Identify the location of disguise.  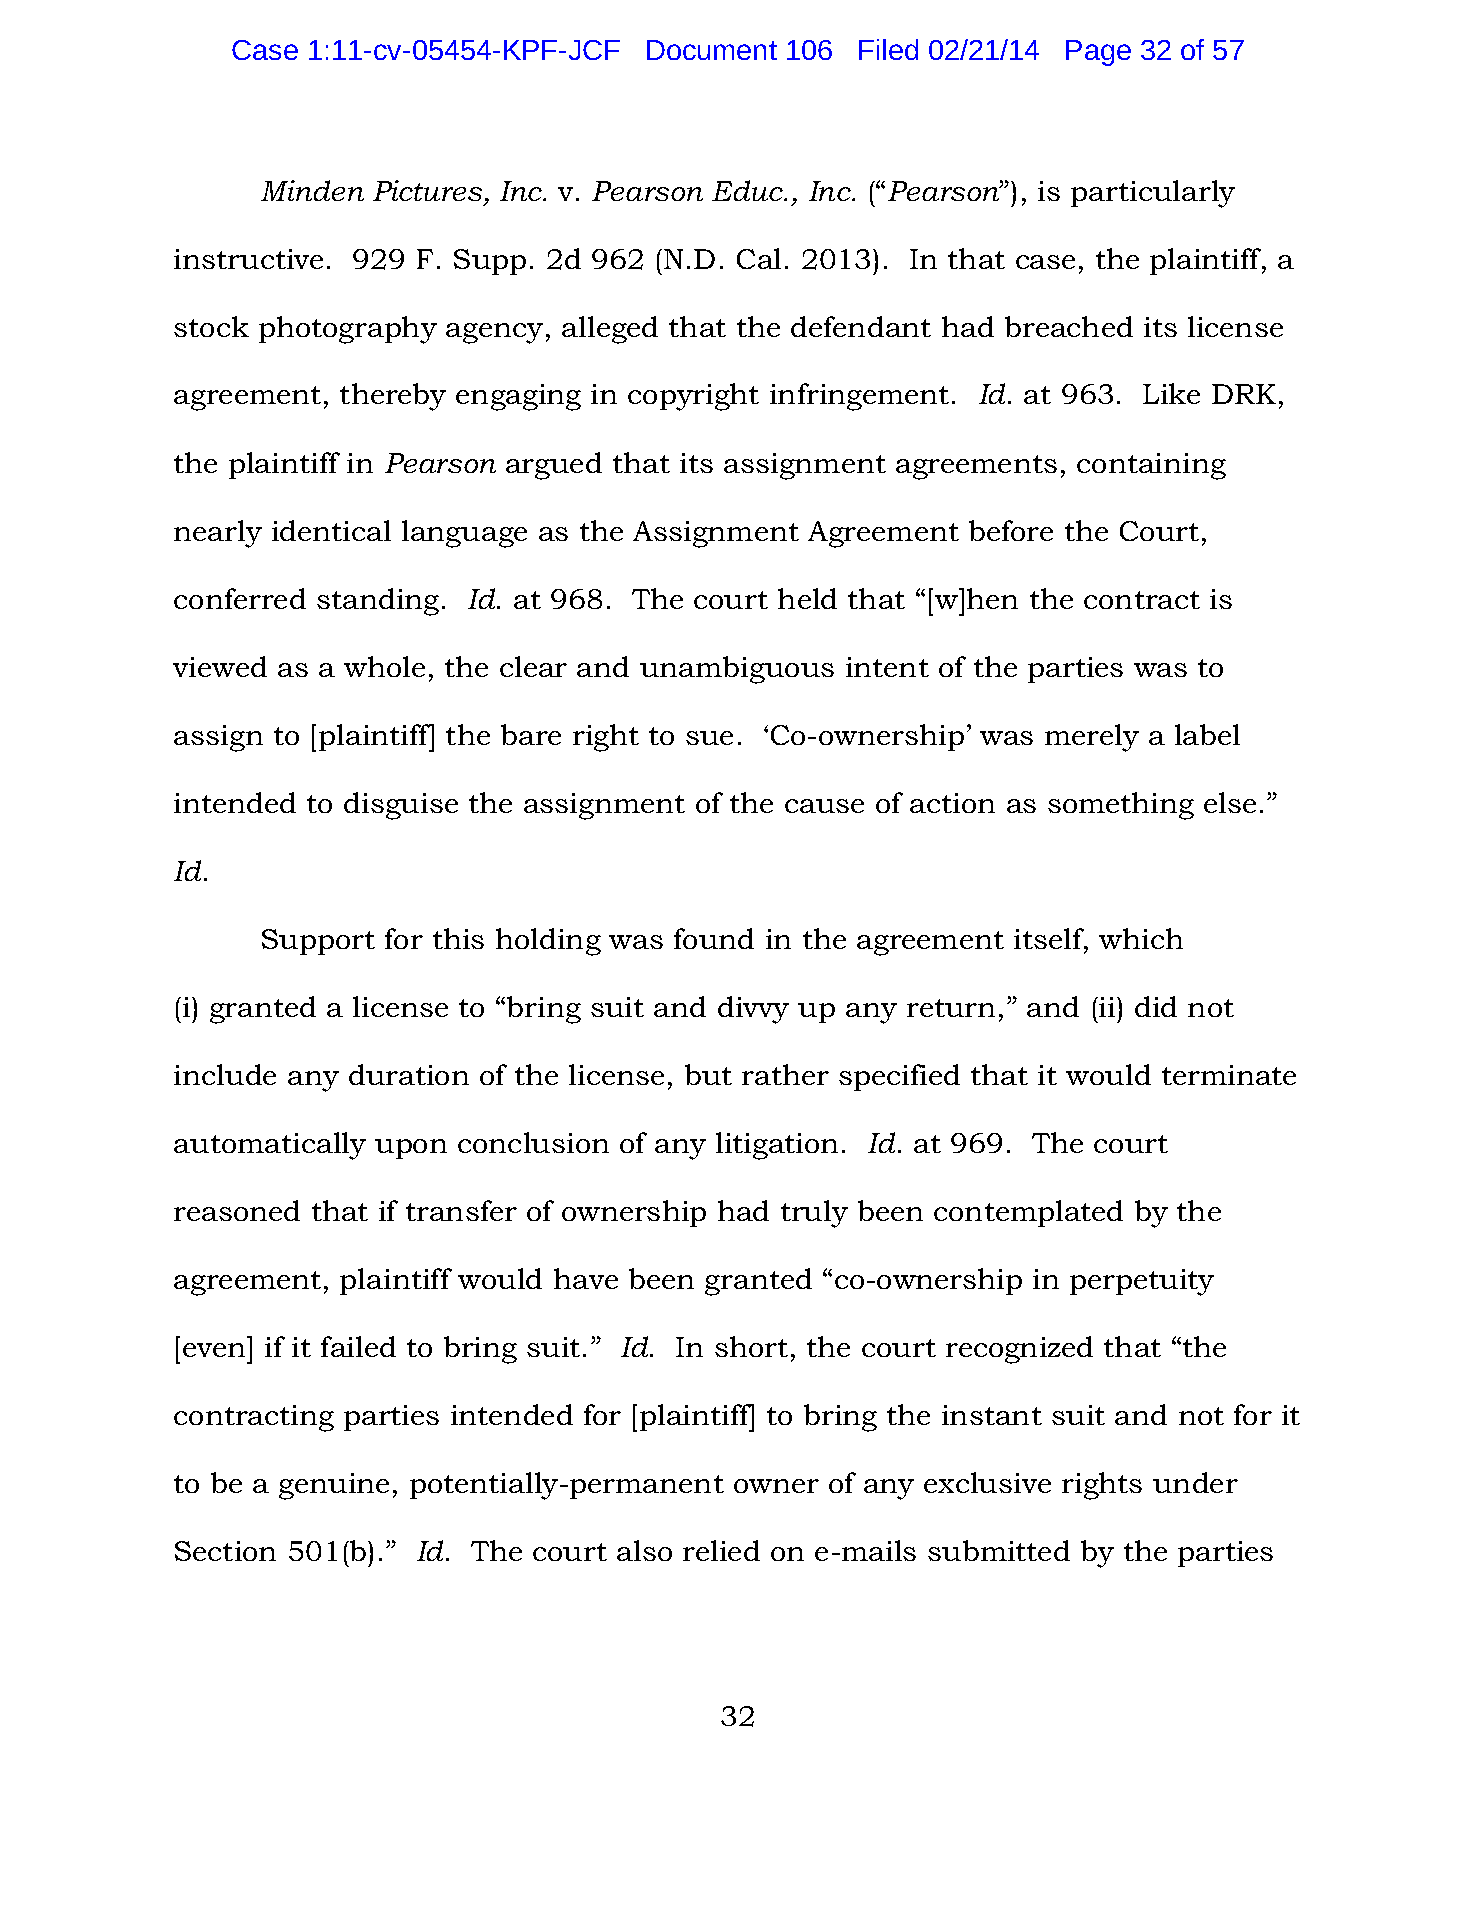
(401, 806).
